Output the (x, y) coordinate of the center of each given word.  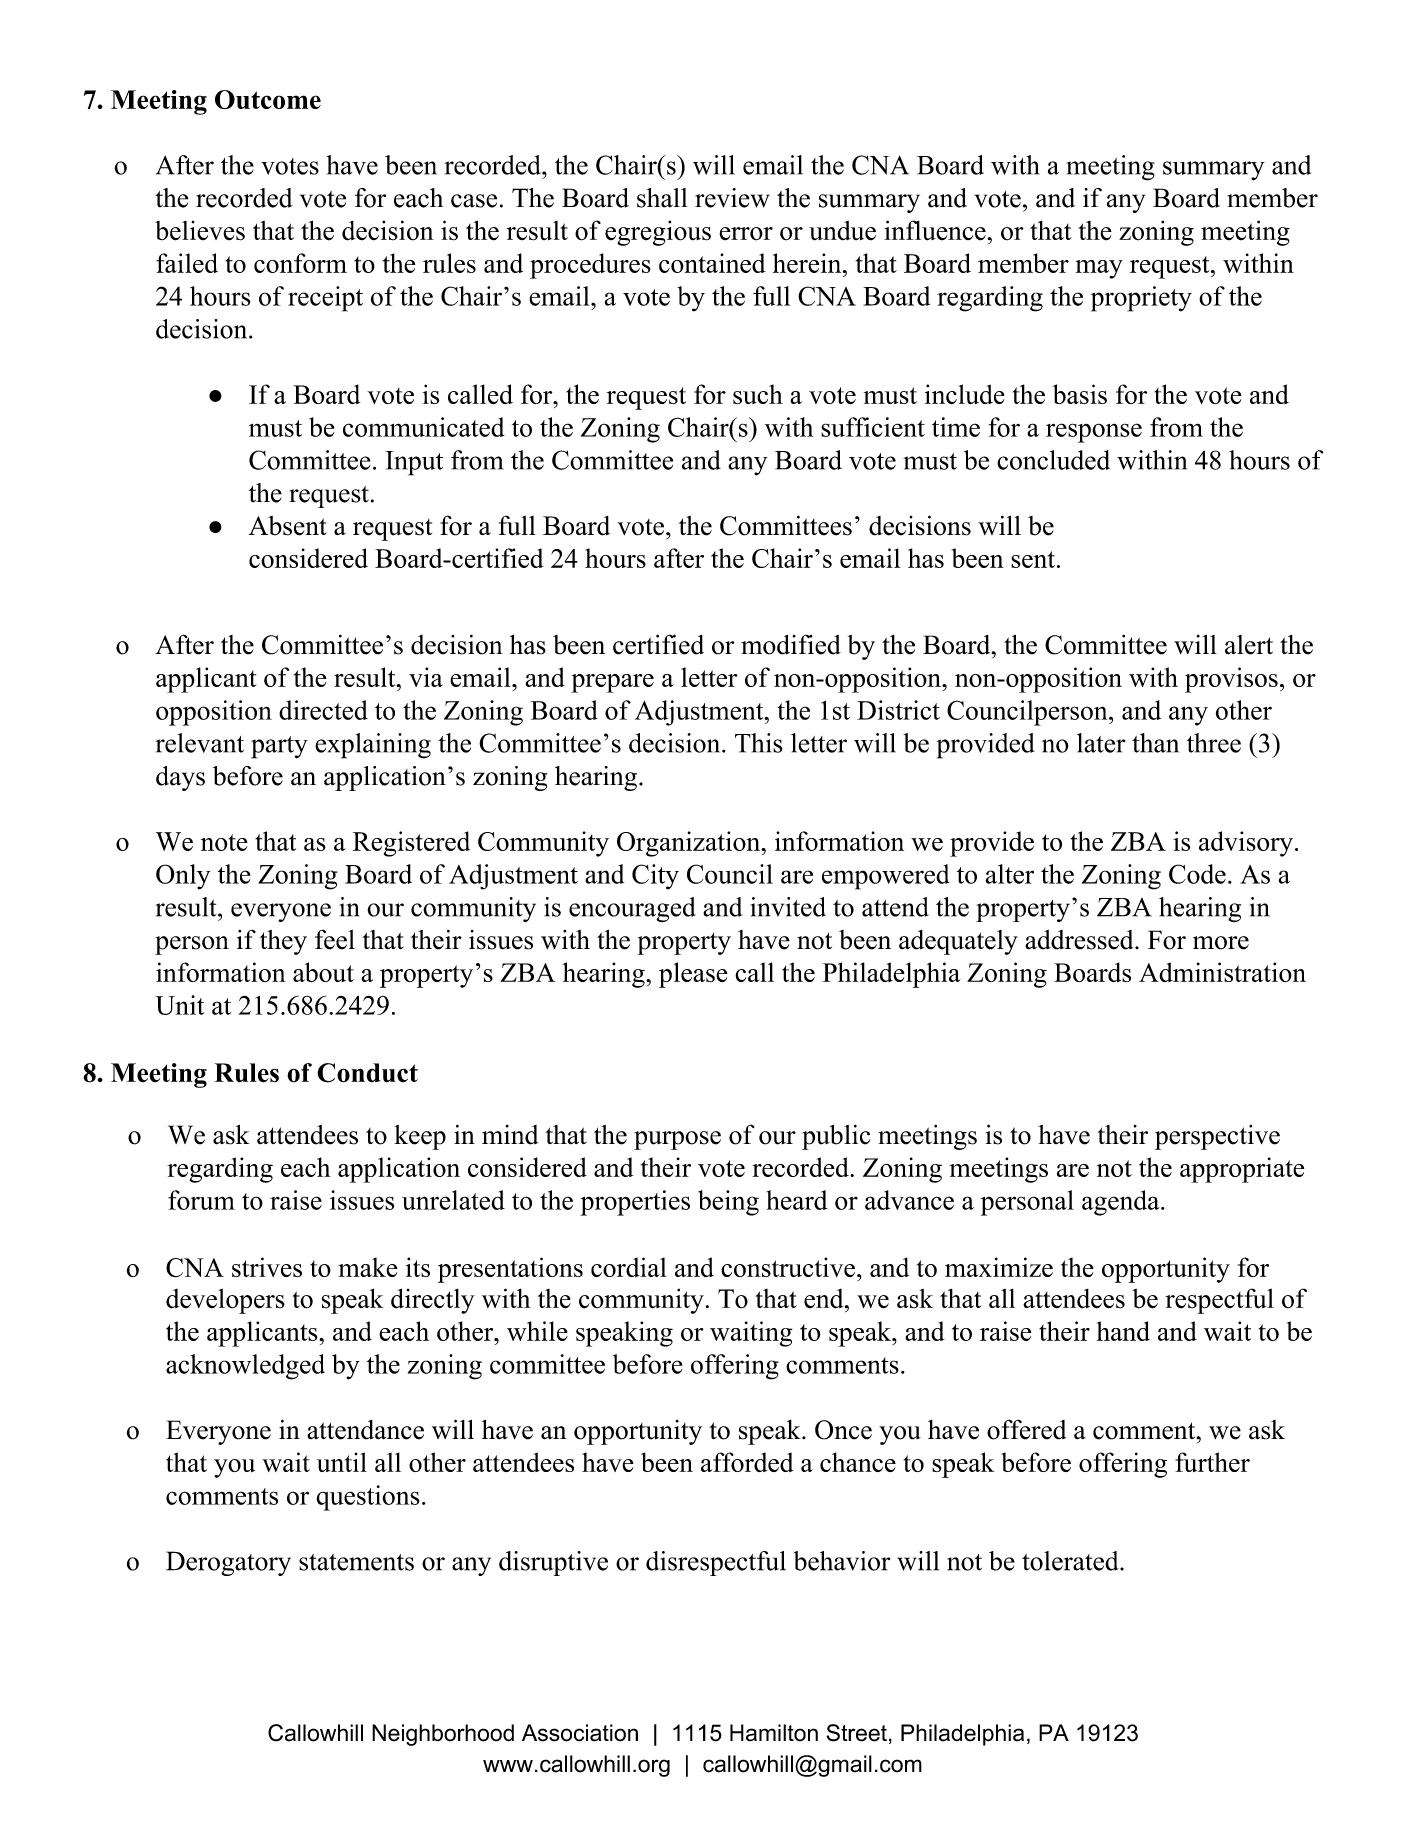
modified (791, 644)
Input (414, 463)
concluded (1053, 460)
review (732, 198)
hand (1123, 1331)
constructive (788, 1267)
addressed (1079, 940)
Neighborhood (443, 1735)
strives (267, 1267)
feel (335, 939)
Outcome (268, 99)
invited (788, 907)
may (1099, 269)
